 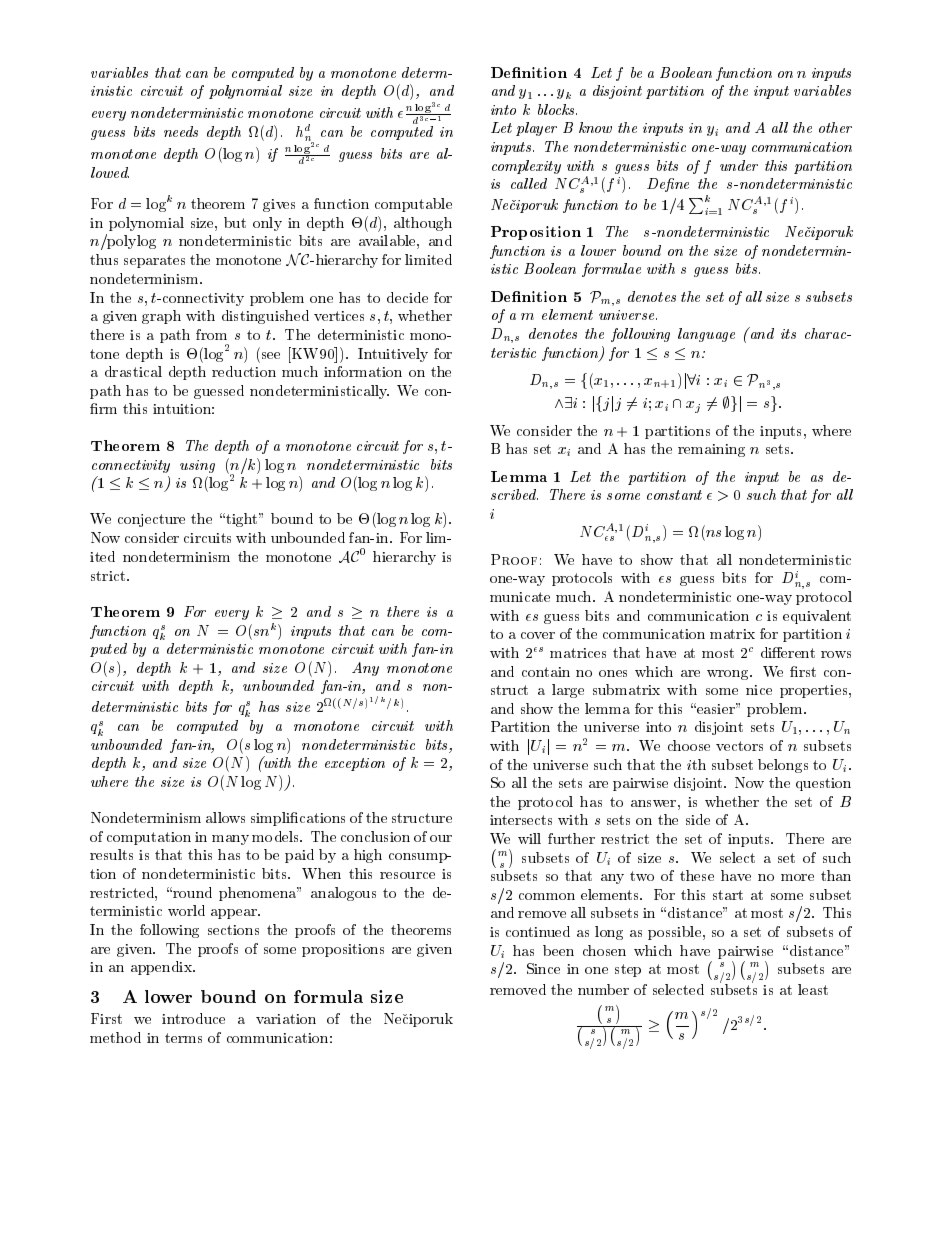 I want to click on introduce, so click(x=193, y=1018).
